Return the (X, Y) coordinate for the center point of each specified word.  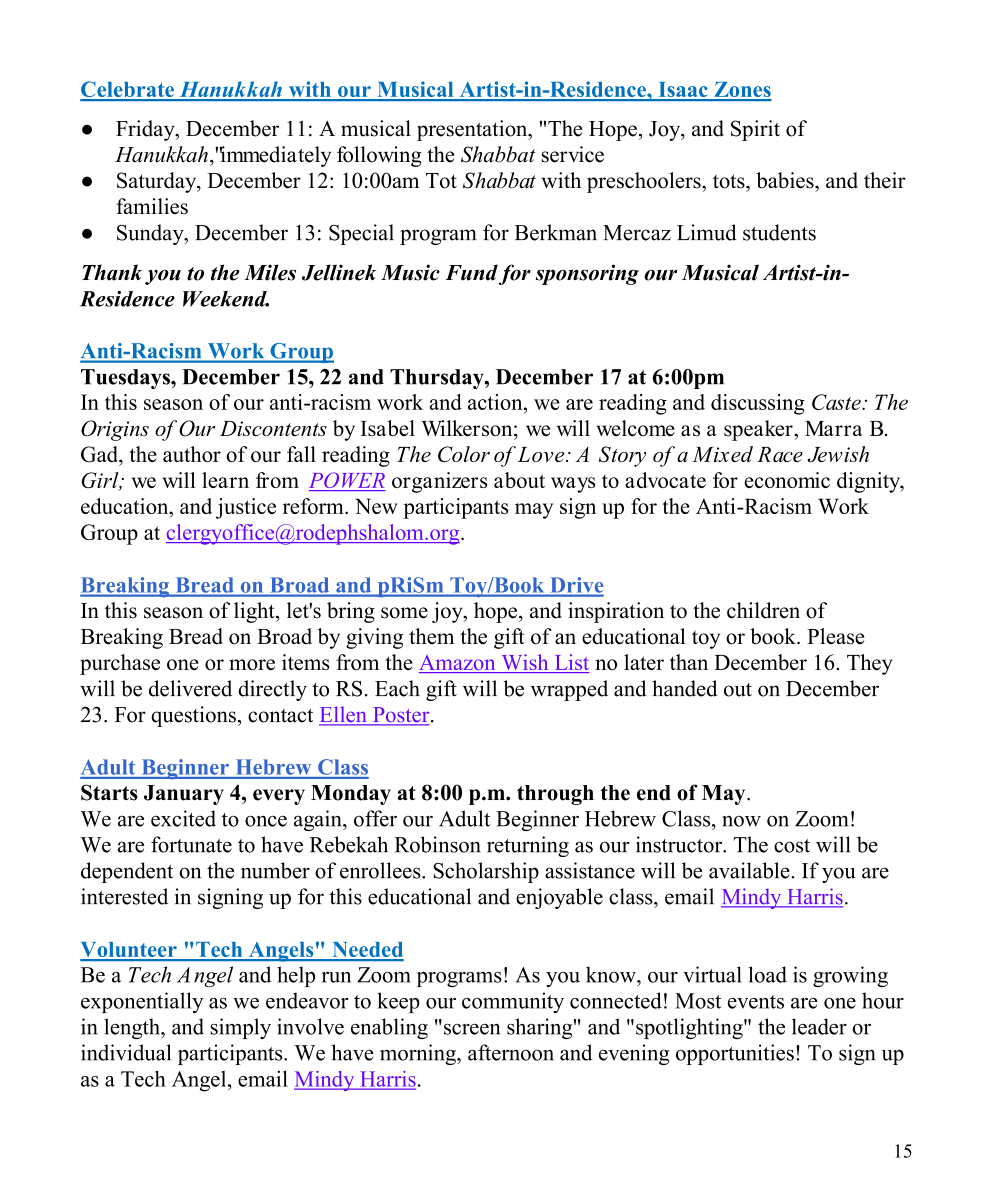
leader (819, 1026)
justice (246, 508)
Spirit (755, 130)
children (763, 610)
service (573, 154)
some (404, 613)
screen (472, 1029)
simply (240, 1028)
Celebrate (128, 90)
